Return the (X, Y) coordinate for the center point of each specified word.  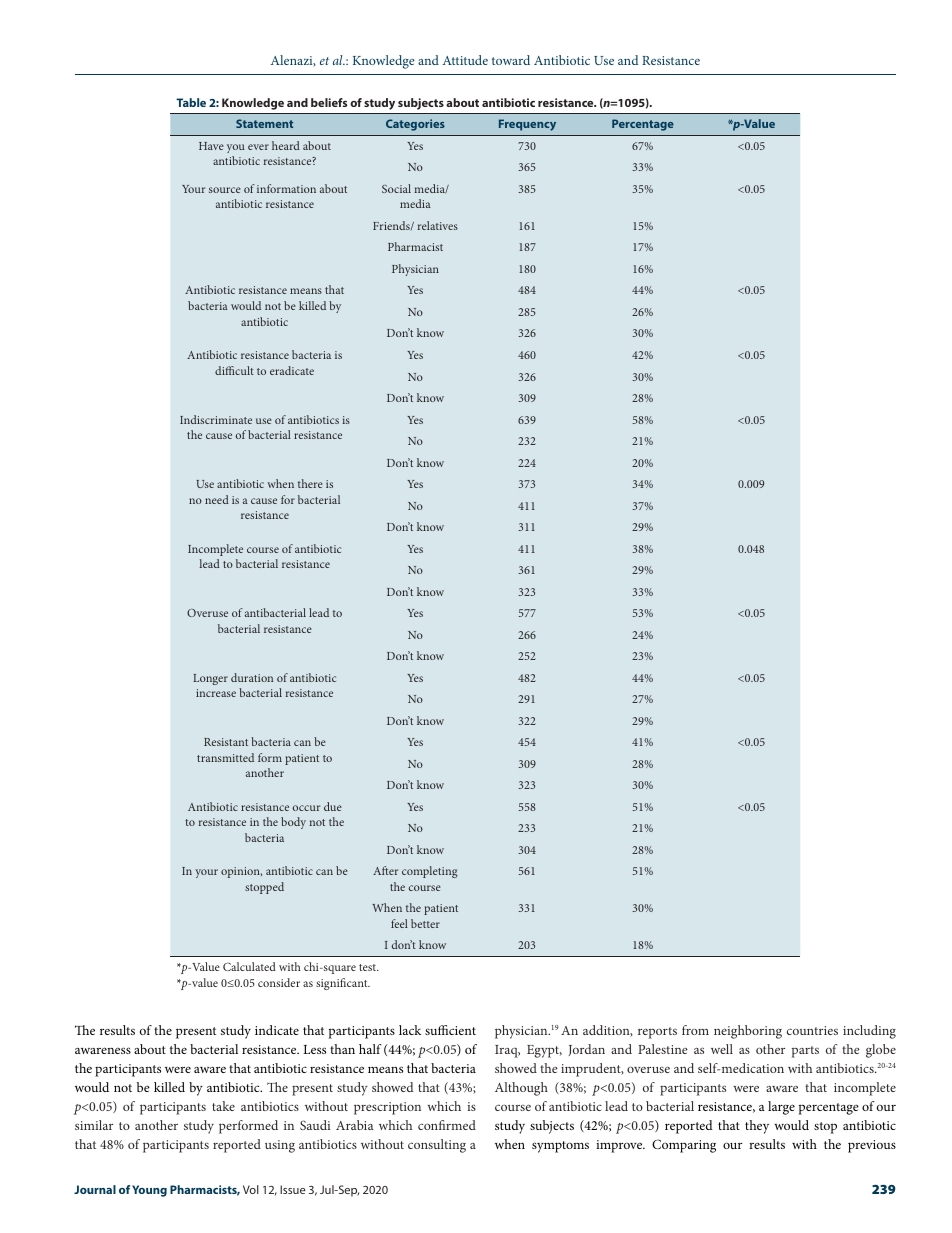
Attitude (465, 60)
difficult (234, 370)
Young (149, 1191)
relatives (438, 225)
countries (812, 1030)
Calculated (249, 966)
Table (191, 102)
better (425, 923)
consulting (437, 1146)
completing (430, 872)
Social (396, 188)
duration (252, 677)
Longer (210, 679)
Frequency (527, 125)
